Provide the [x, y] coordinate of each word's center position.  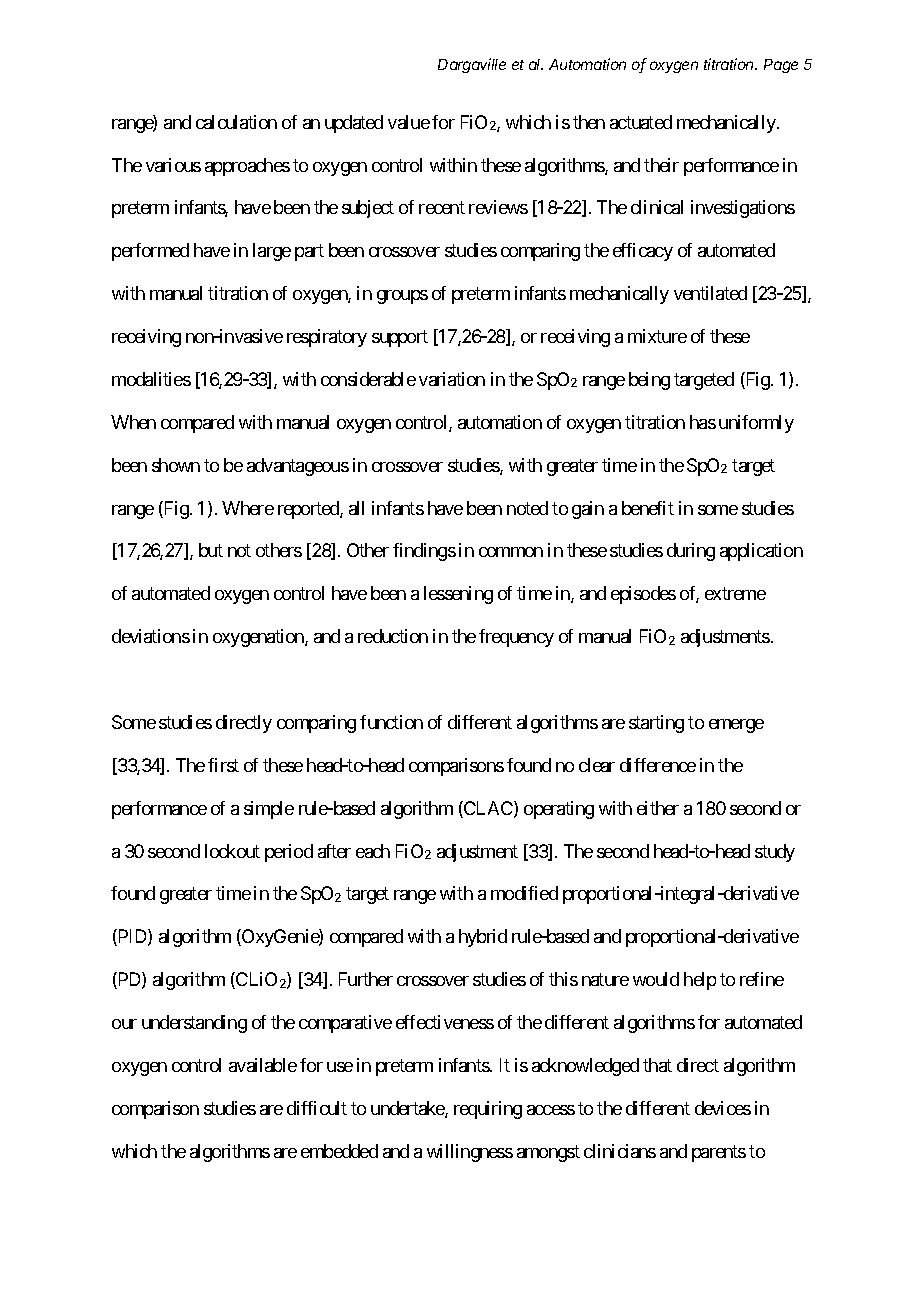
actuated [641, 122]
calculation [236, 122]
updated [354, 124]
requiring [488, 1110]
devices [723, 1108]
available [263, 1065]
